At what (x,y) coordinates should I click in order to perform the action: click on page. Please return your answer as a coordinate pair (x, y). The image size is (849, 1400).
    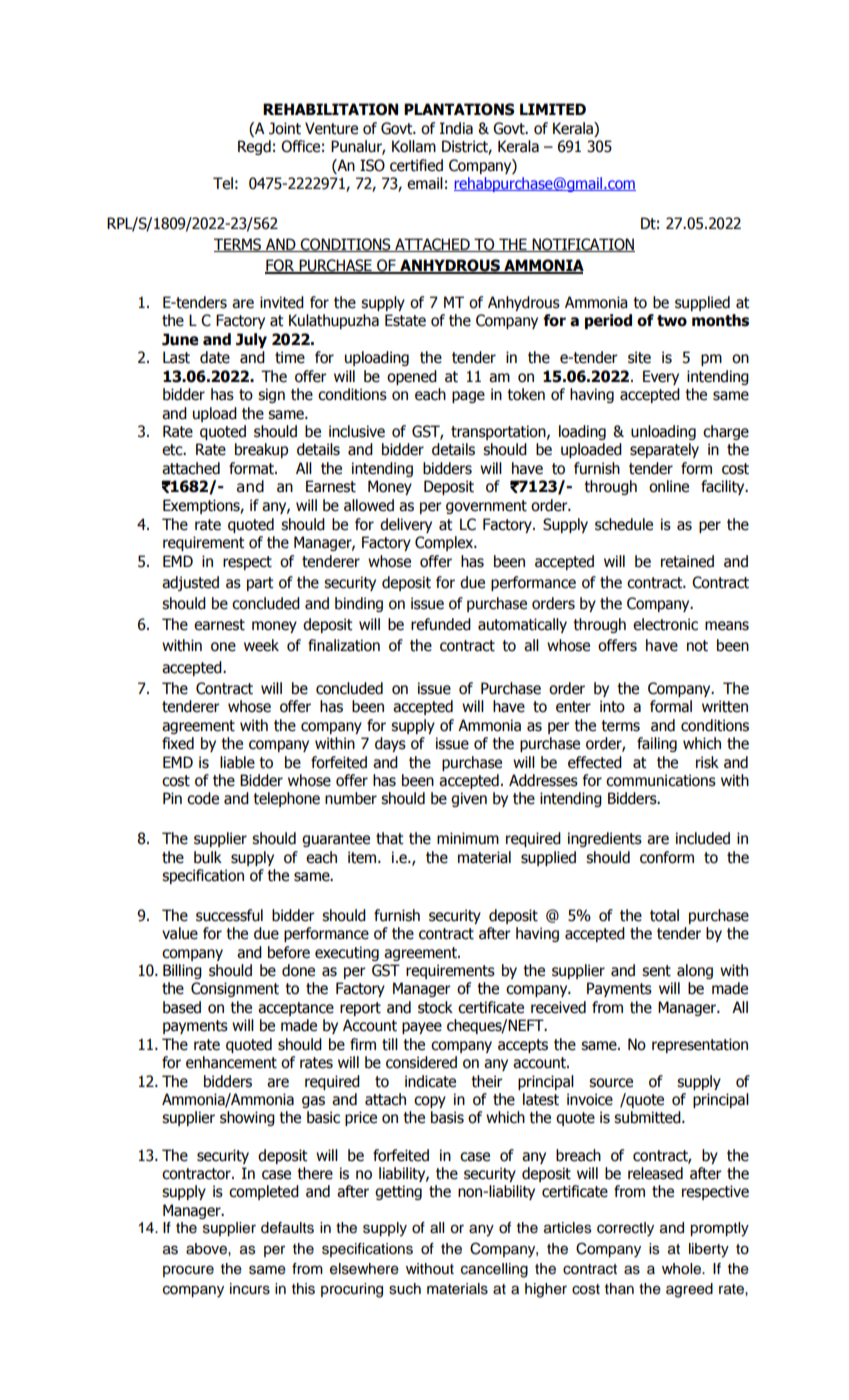
    Looking at the image, I should click on (468, 397).
